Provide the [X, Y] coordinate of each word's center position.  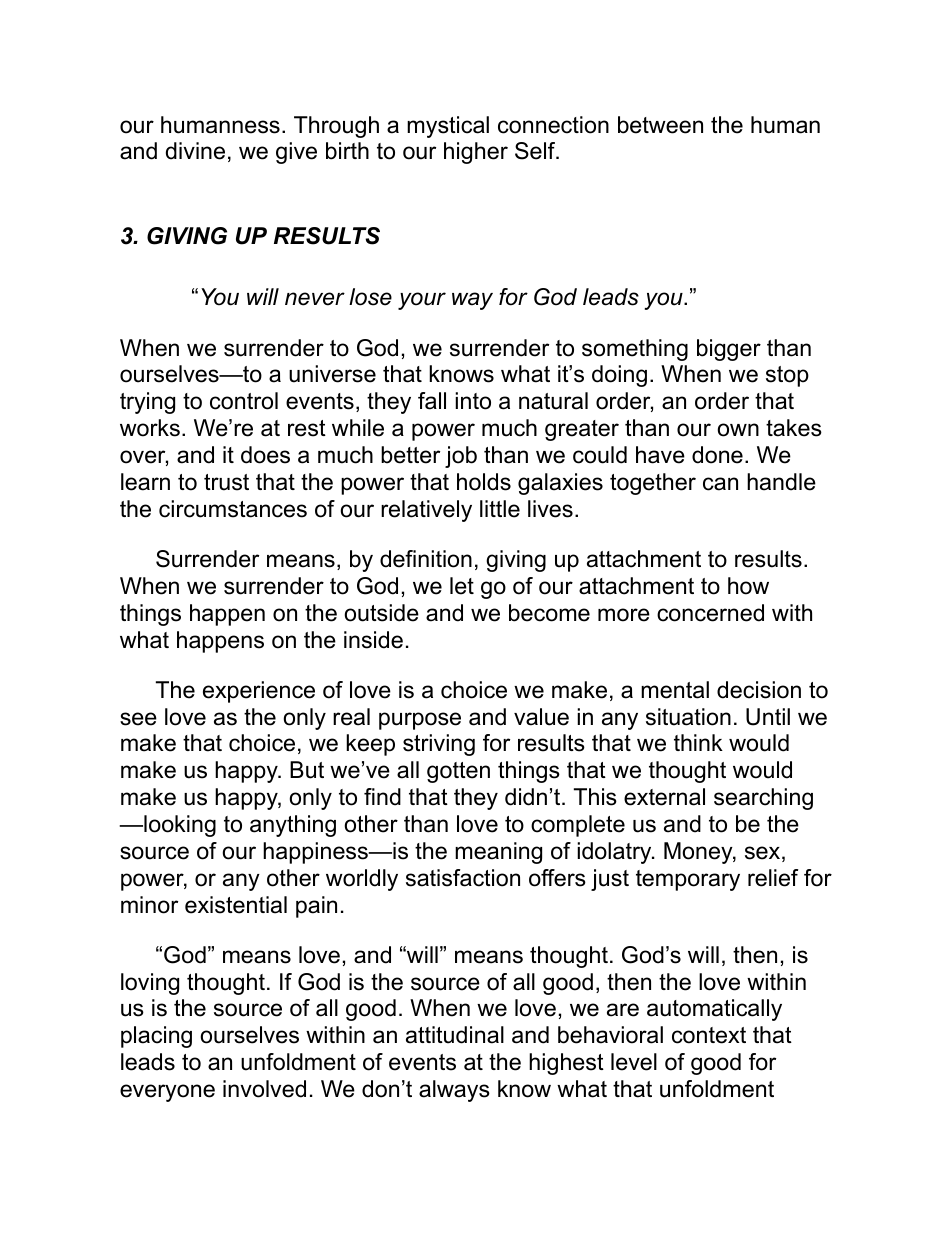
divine [195, 151]
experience [259, 692]
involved [264, 1089]
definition [426, 559]
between [660, 125]
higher [476, 153]
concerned [710, 613]
